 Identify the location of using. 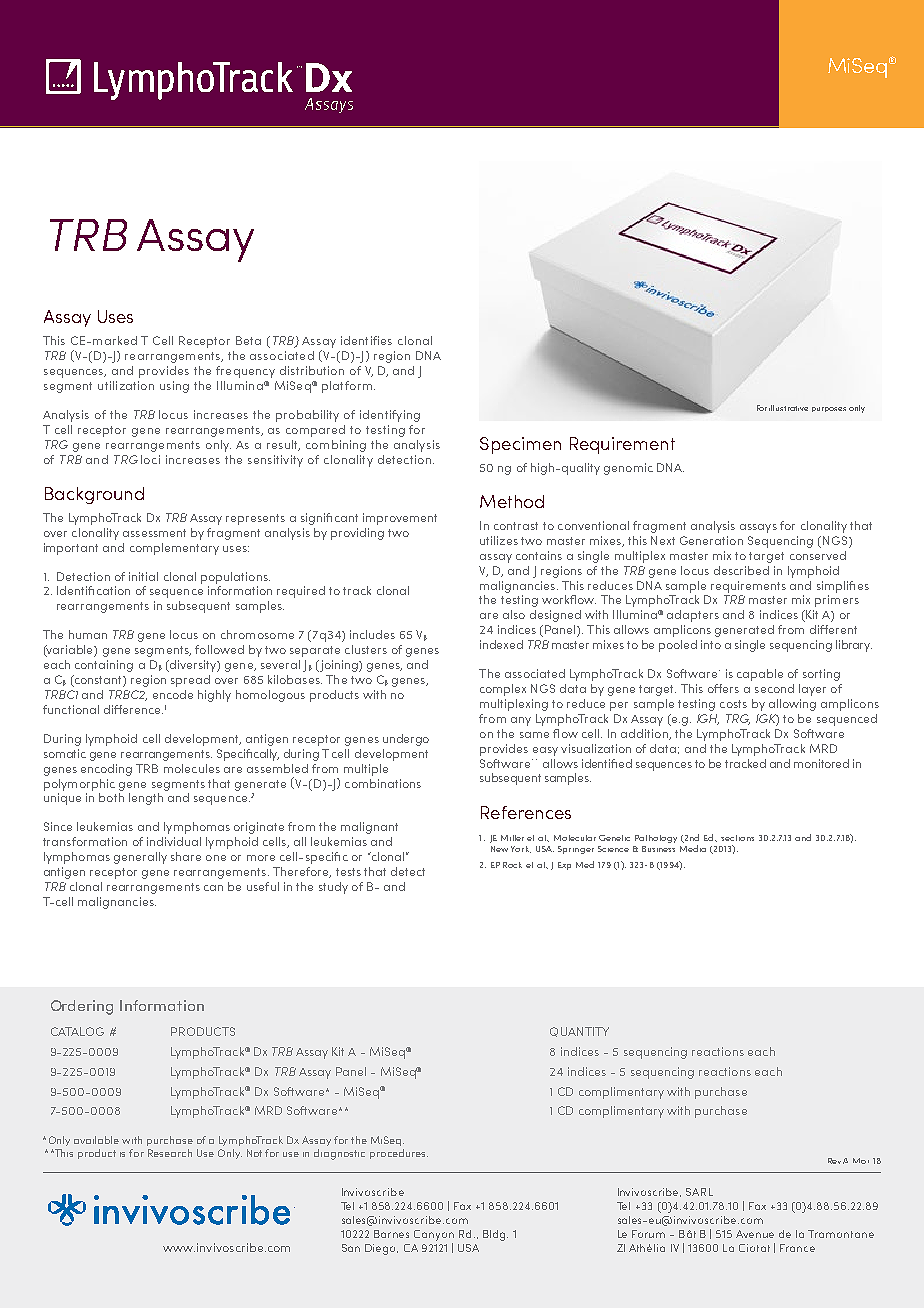
(174, 387).
